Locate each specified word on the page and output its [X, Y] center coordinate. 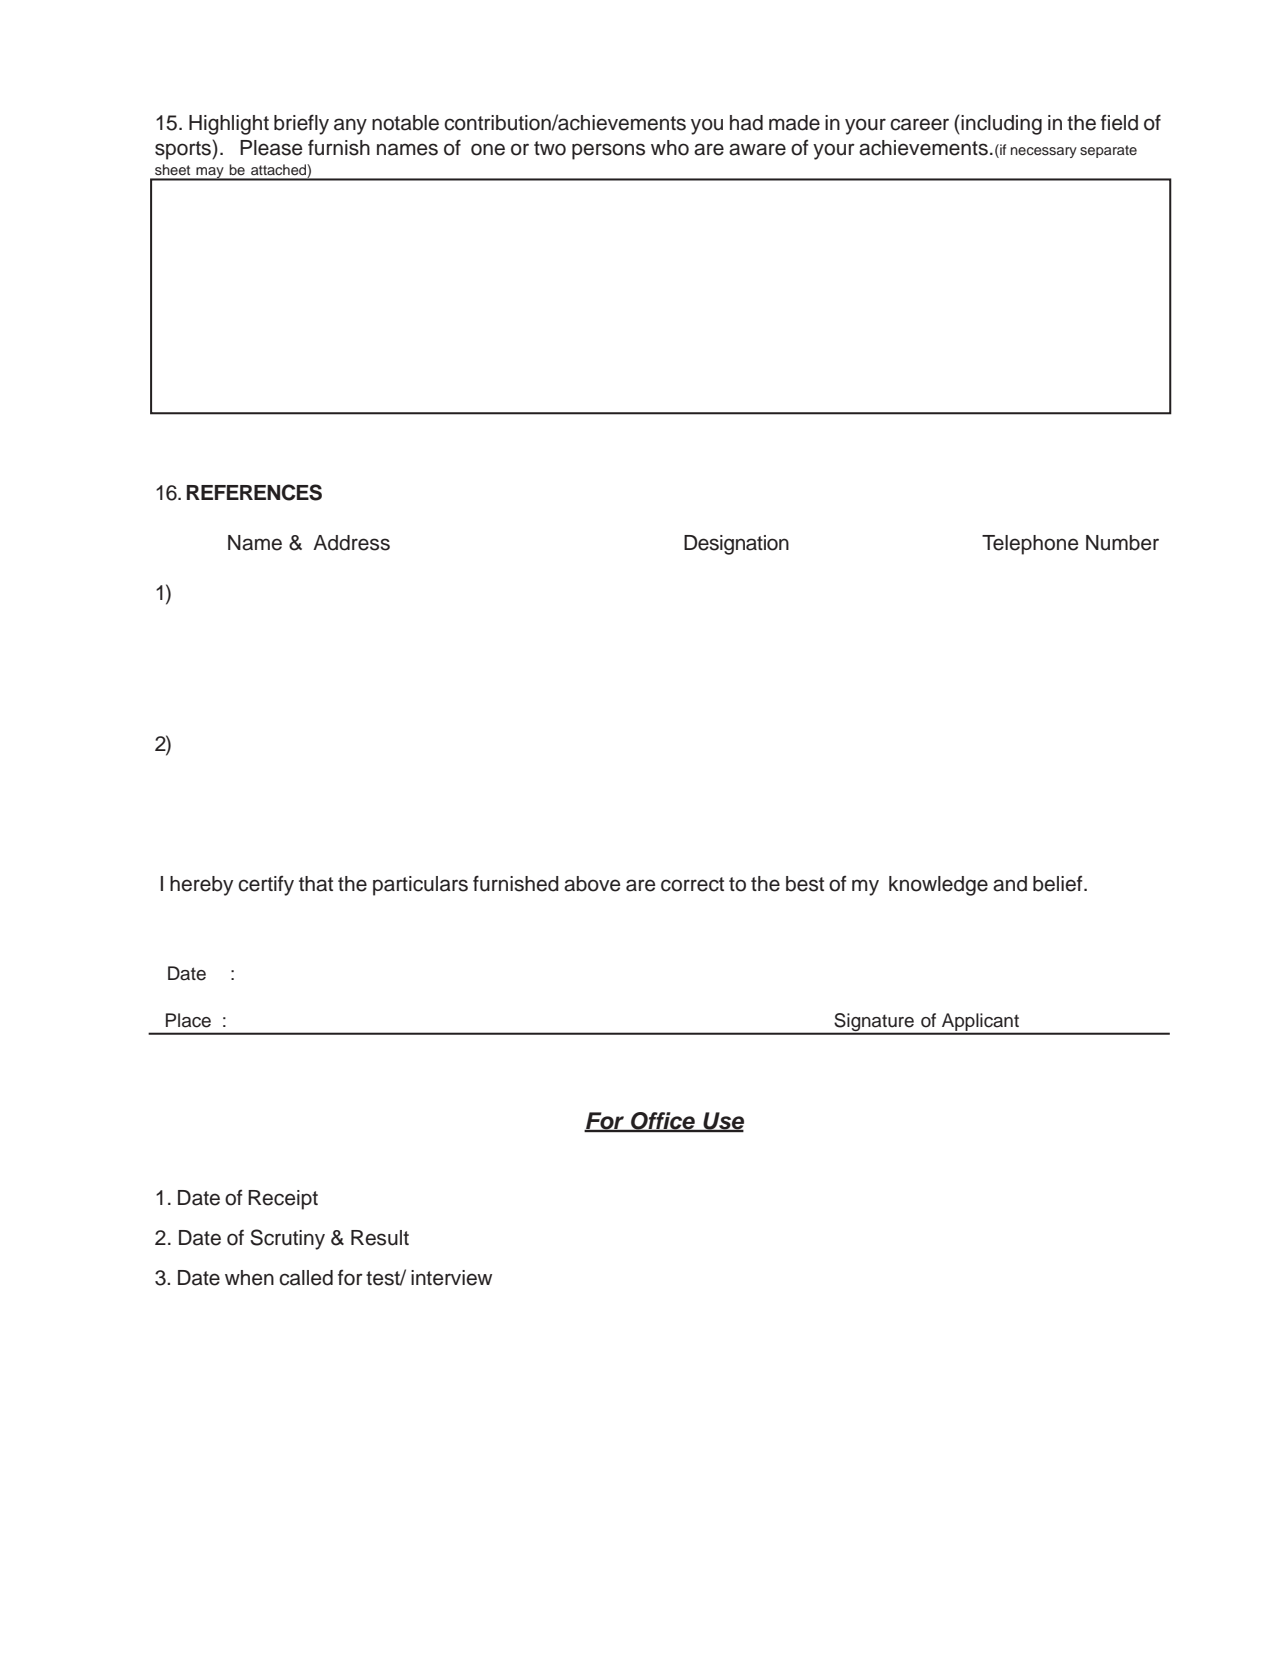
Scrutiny [287, 1239]
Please [271, 148]
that [316, 884]
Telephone [1030, 545]
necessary [1044, 152]
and [1010, 884]
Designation [736, 545]
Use [722, 1121]
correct [692, 884]
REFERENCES [254, 492]
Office [663, 1121]
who [670, 148]
